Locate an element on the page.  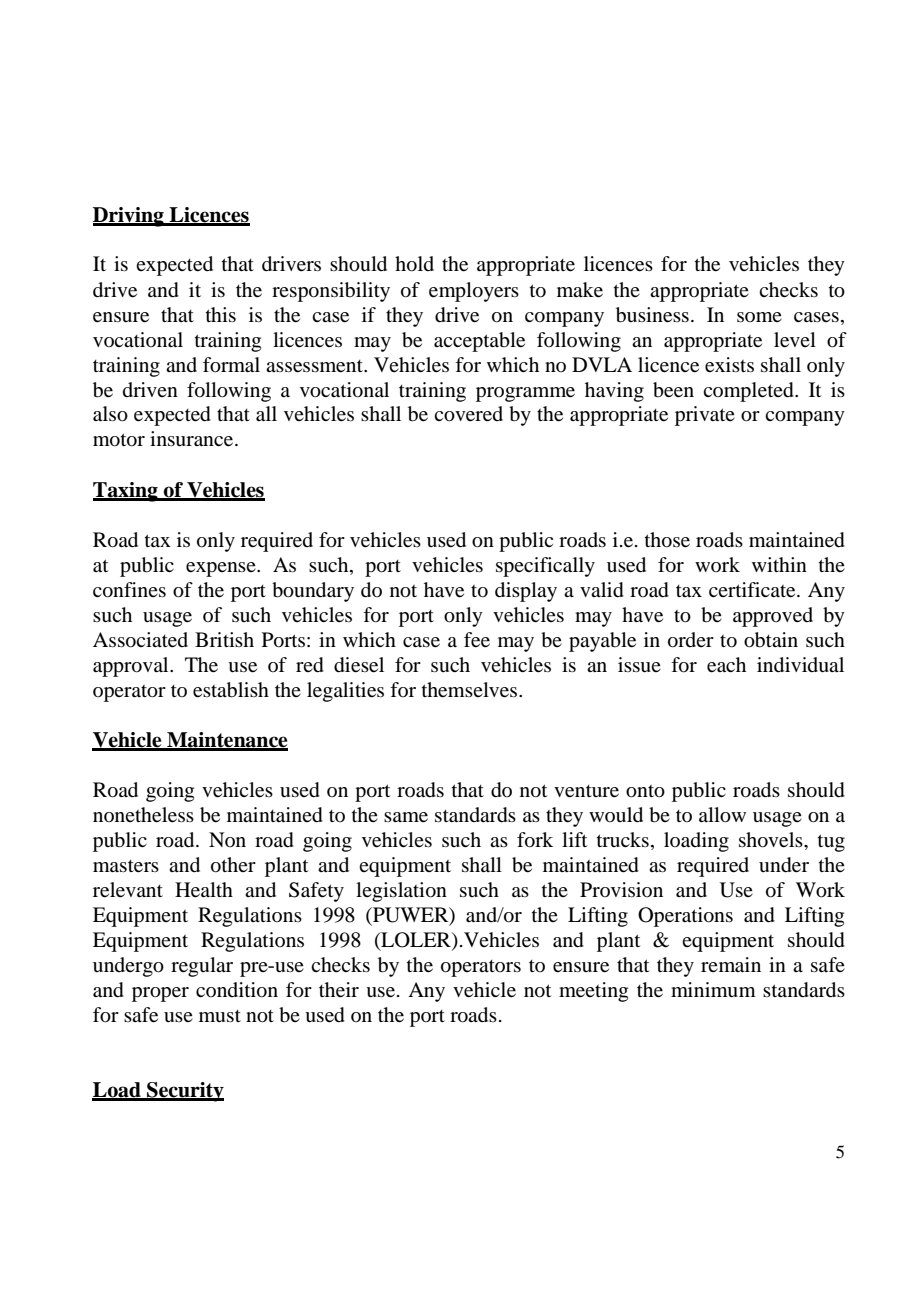
Taxing is located at coordinates (126, 492).
